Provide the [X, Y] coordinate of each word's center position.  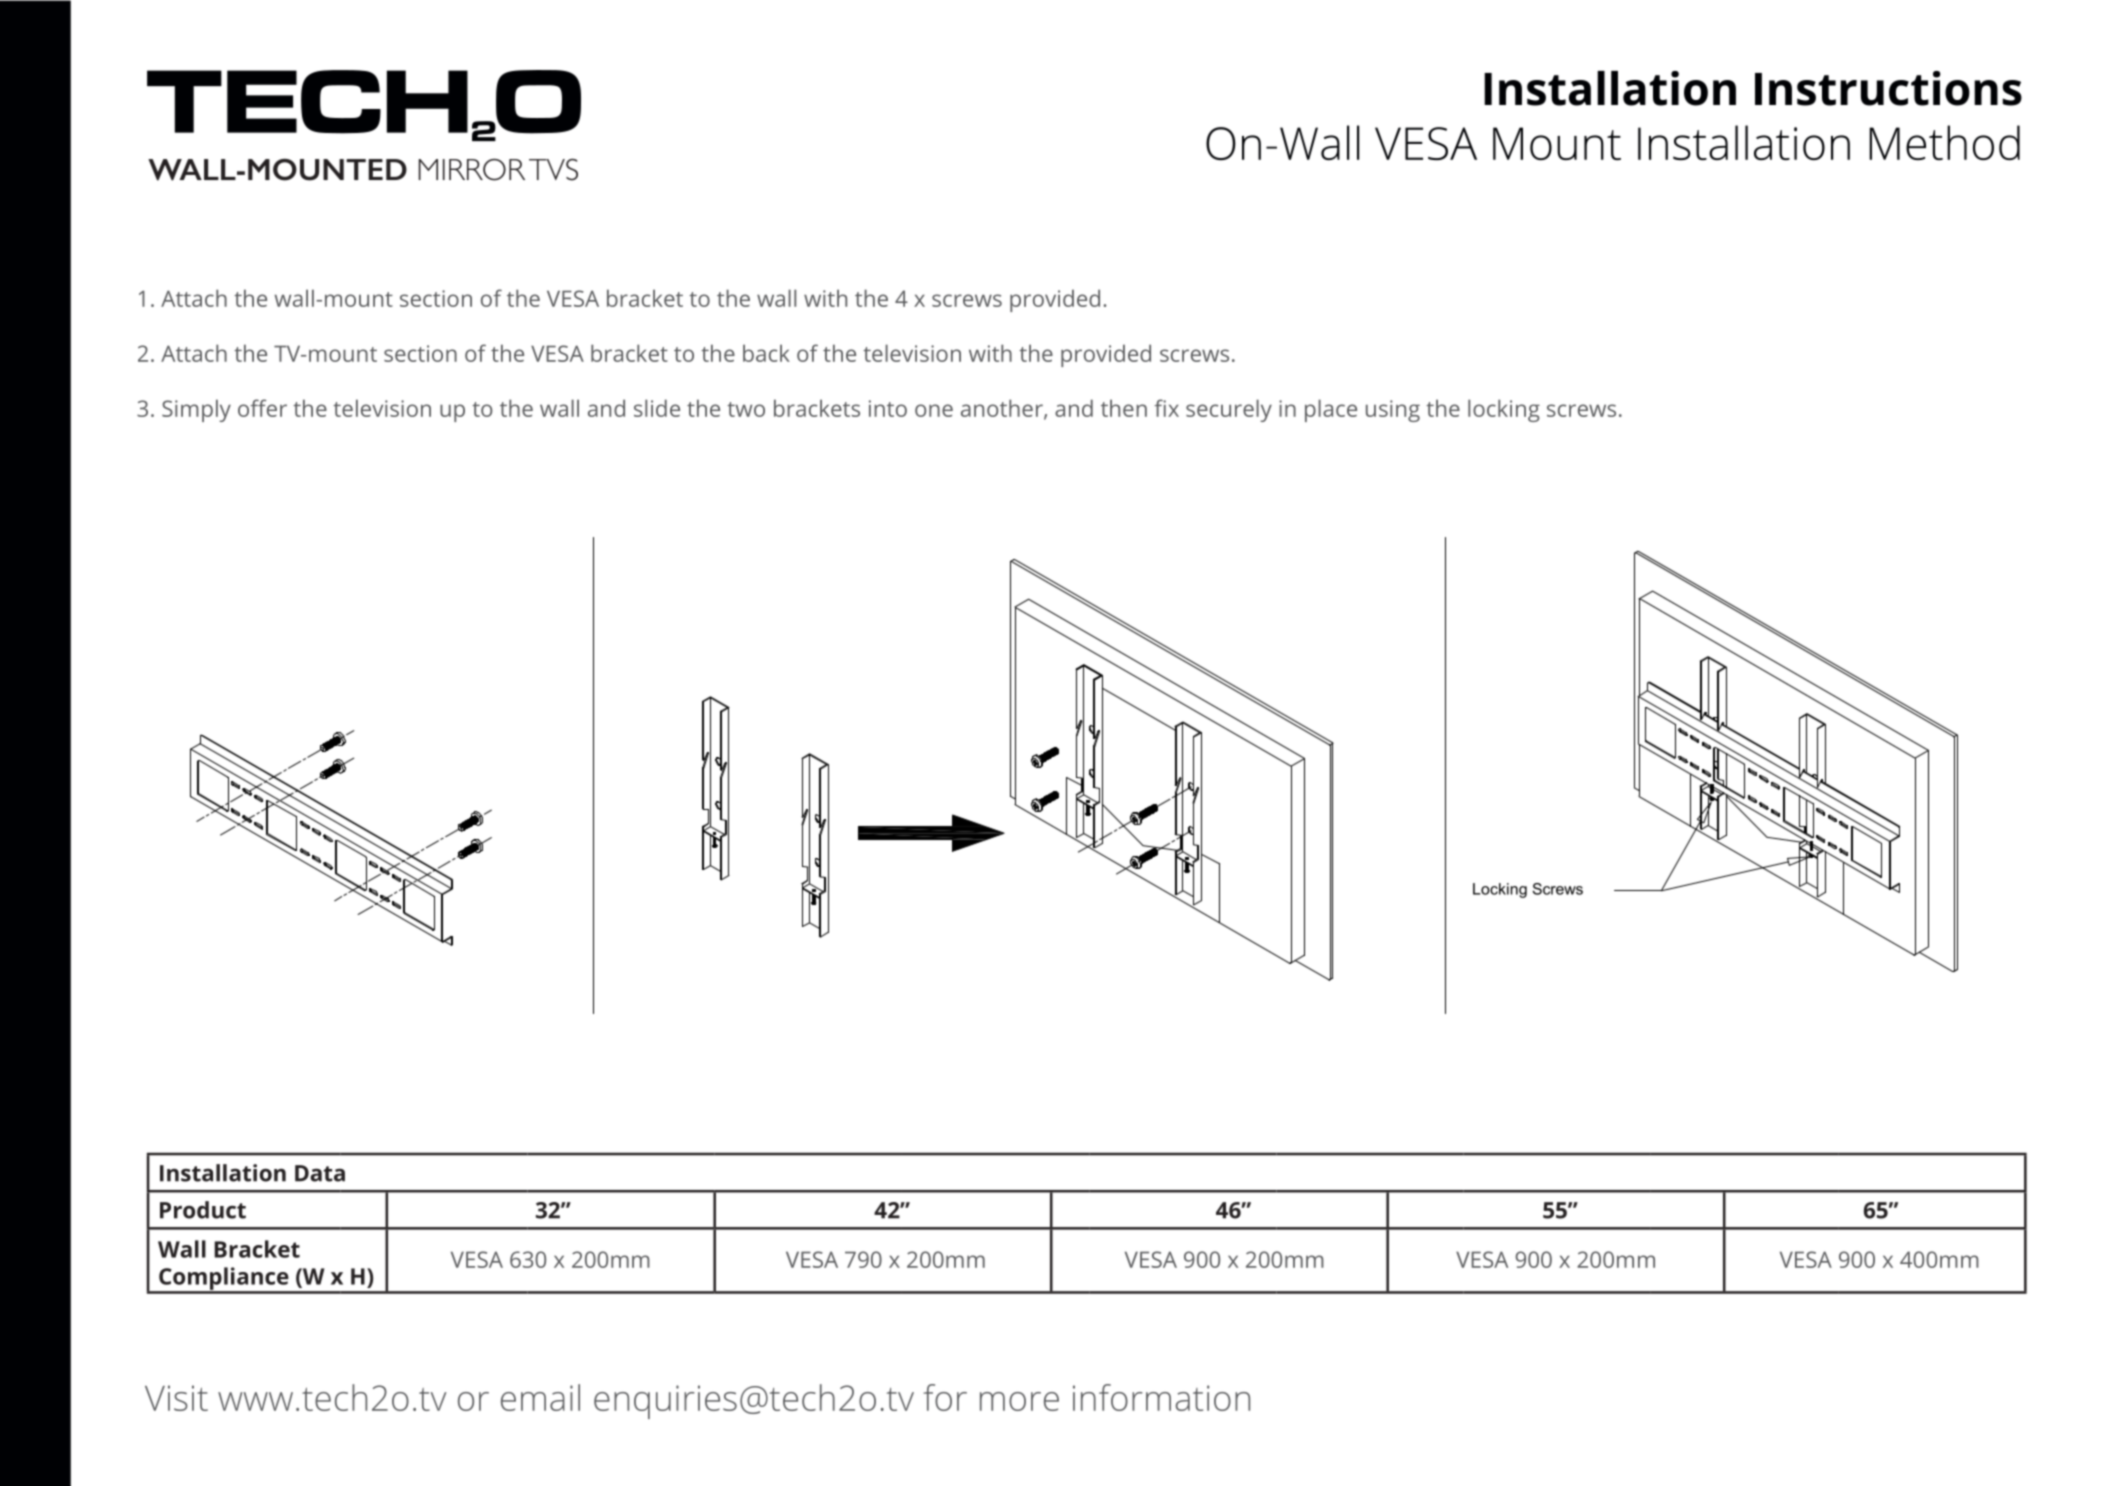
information [1161, 1397]
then [1124, 408]
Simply [196, 410]
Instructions [1888, 88]
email [540, 1397]
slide [657, 408]
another [1003, 409]
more [1019, 1401]
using [1393, 411]
